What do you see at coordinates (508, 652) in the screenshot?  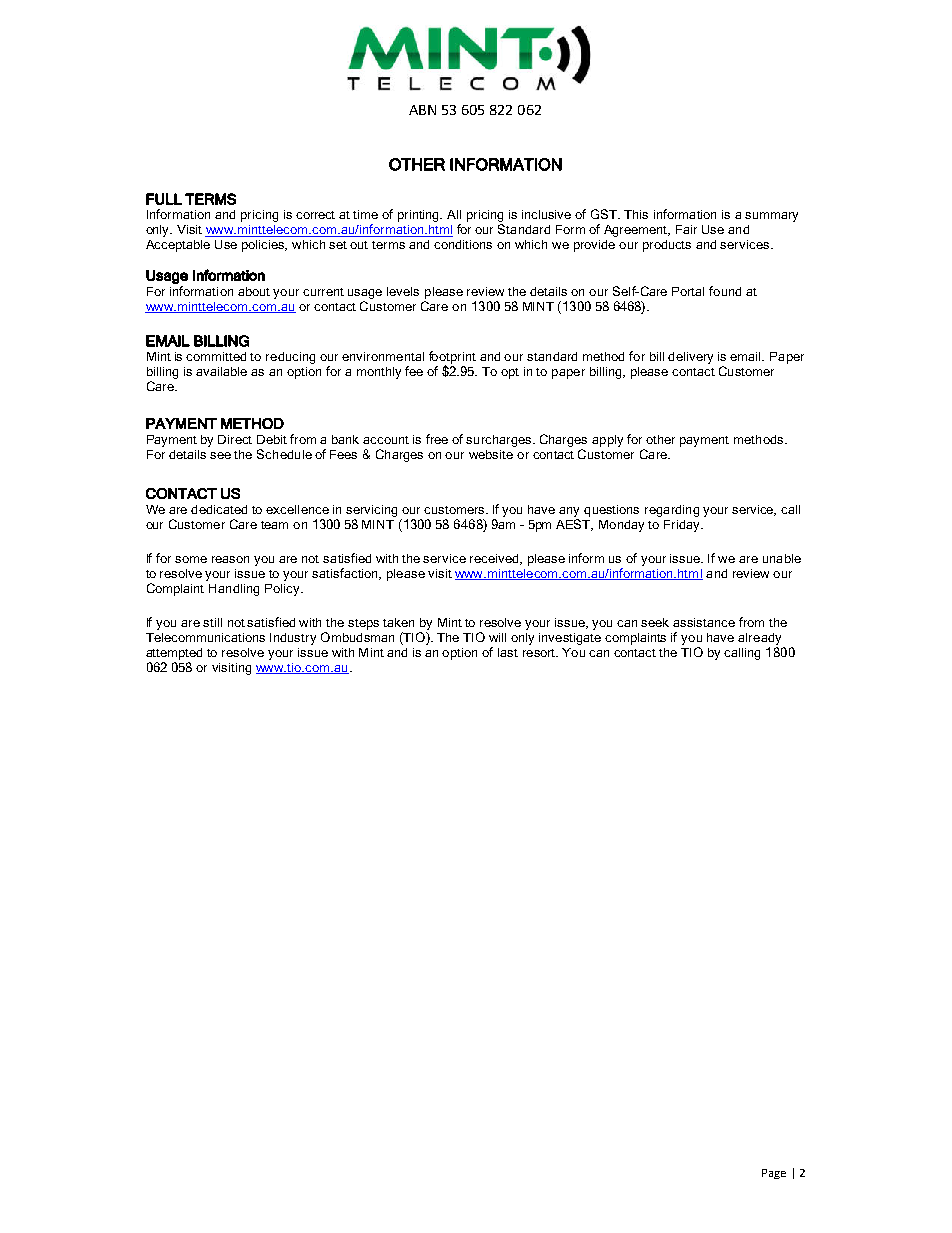 I see `last` at bounding box center [508, 652].
